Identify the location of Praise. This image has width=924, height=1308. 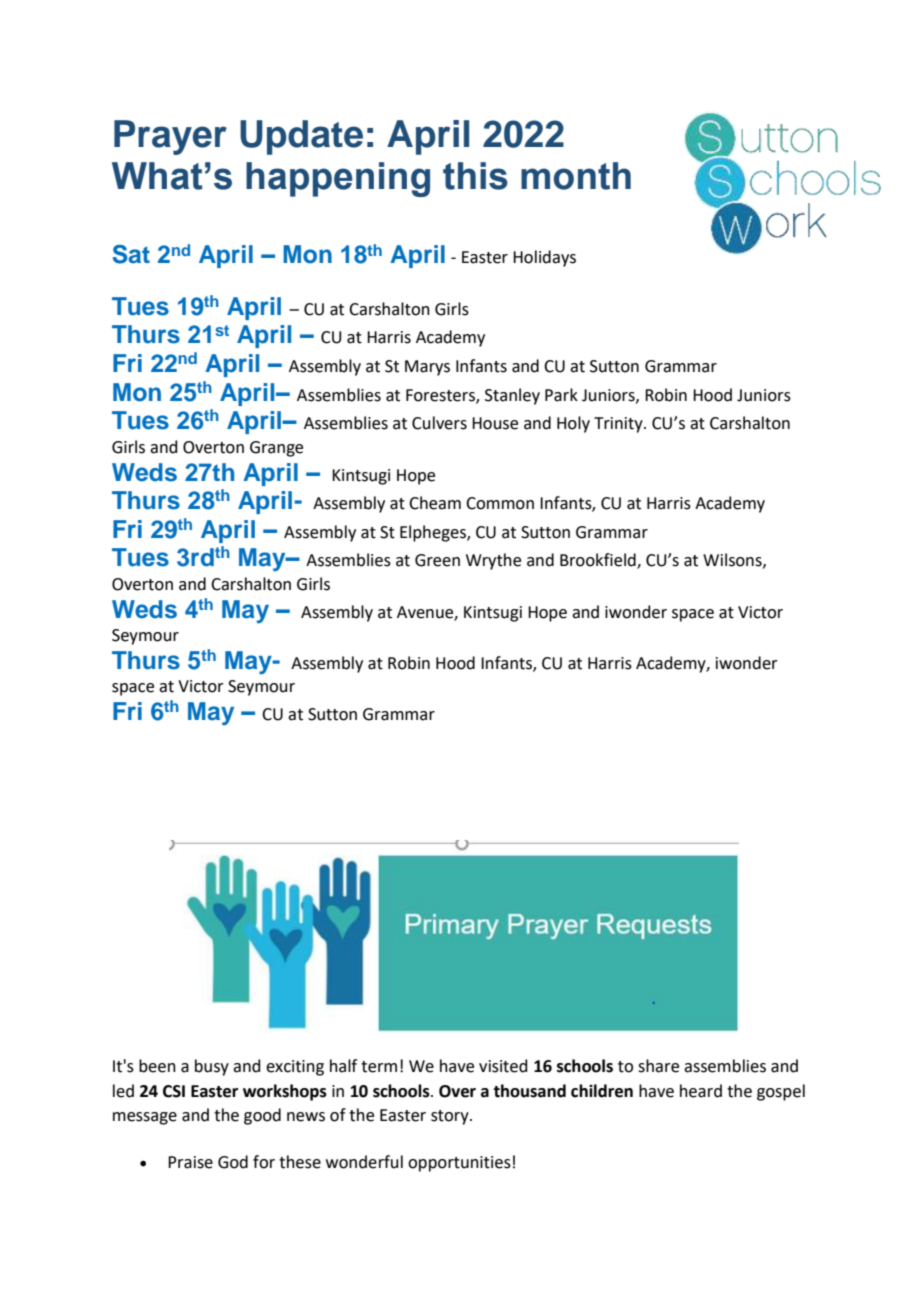
(190, 1162).
